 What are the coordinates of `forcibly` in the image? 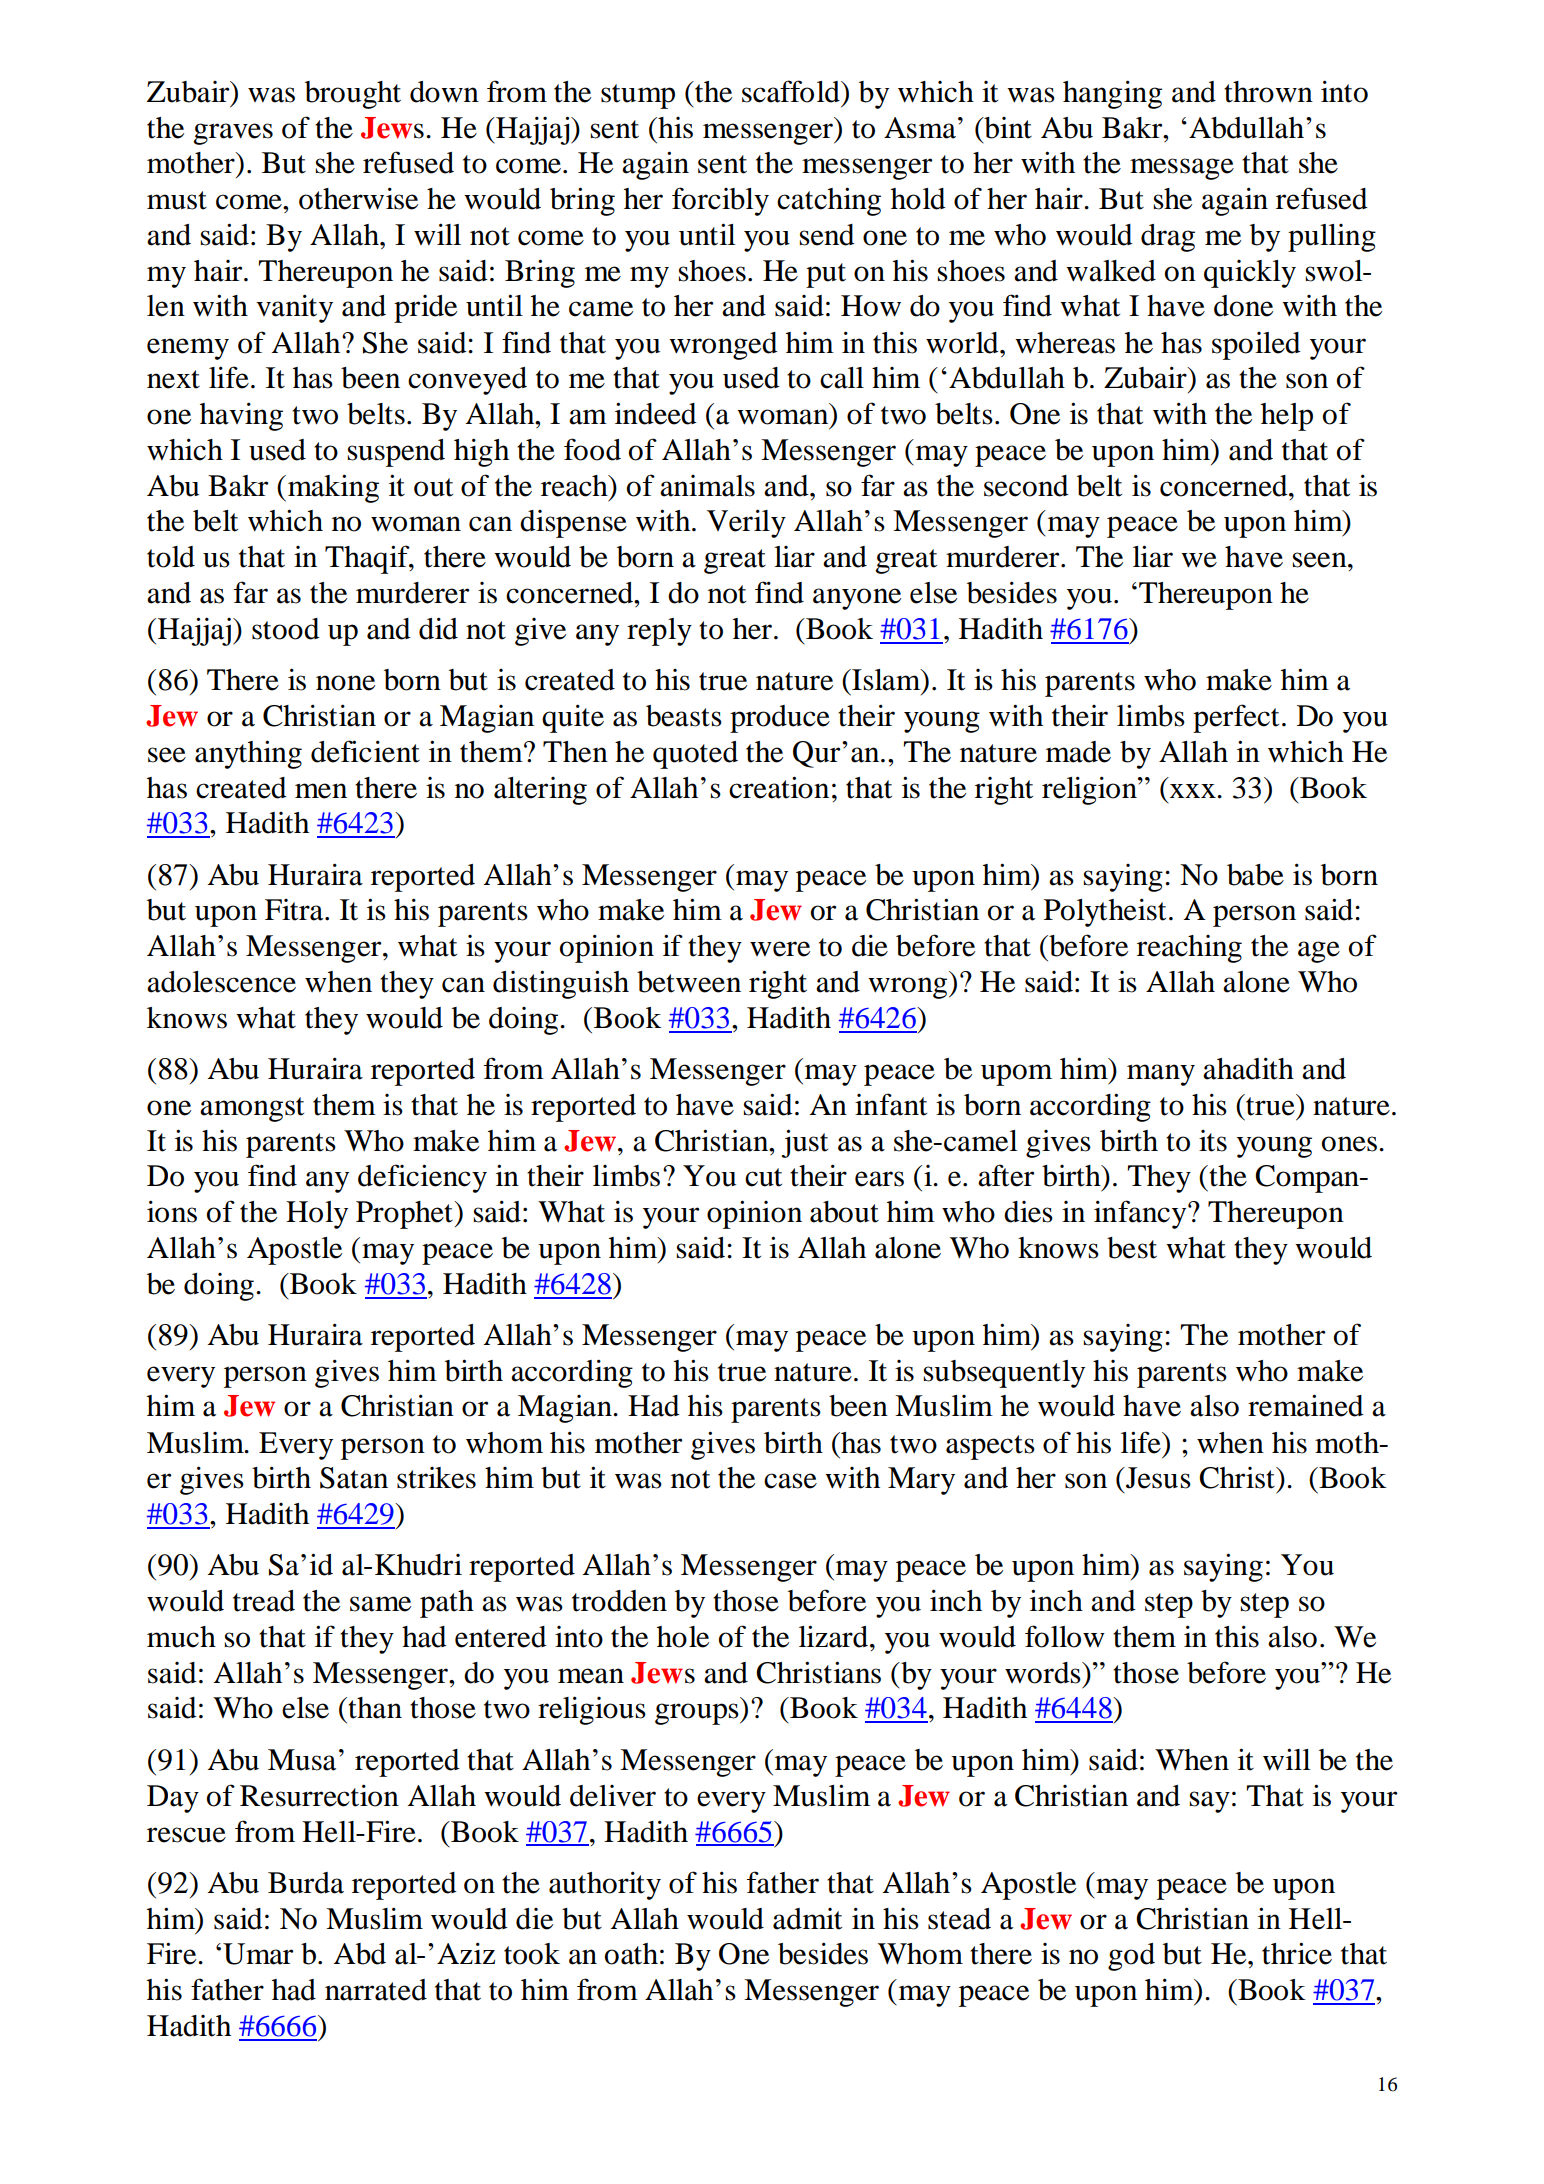 It's located at (720, 201).
